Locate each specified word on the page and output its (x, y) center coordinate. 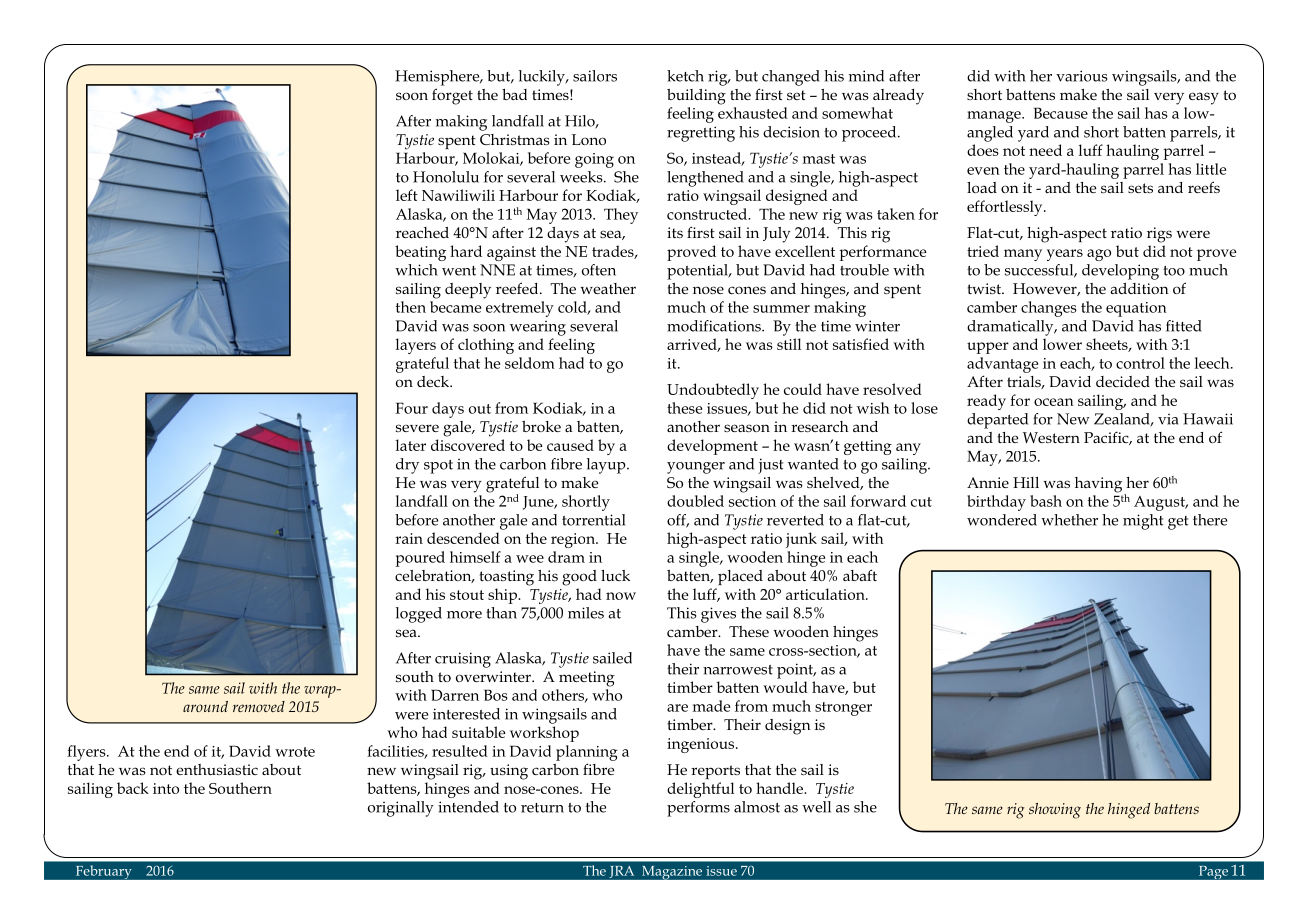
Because (1061, 113)
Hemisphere (438, 78)
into (166, 788)
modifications (715, 326)
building (696, 97)
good (579, 578)
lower (1062, 344)
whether (1069, 520)
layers (416, 346)
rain (409, 538)
